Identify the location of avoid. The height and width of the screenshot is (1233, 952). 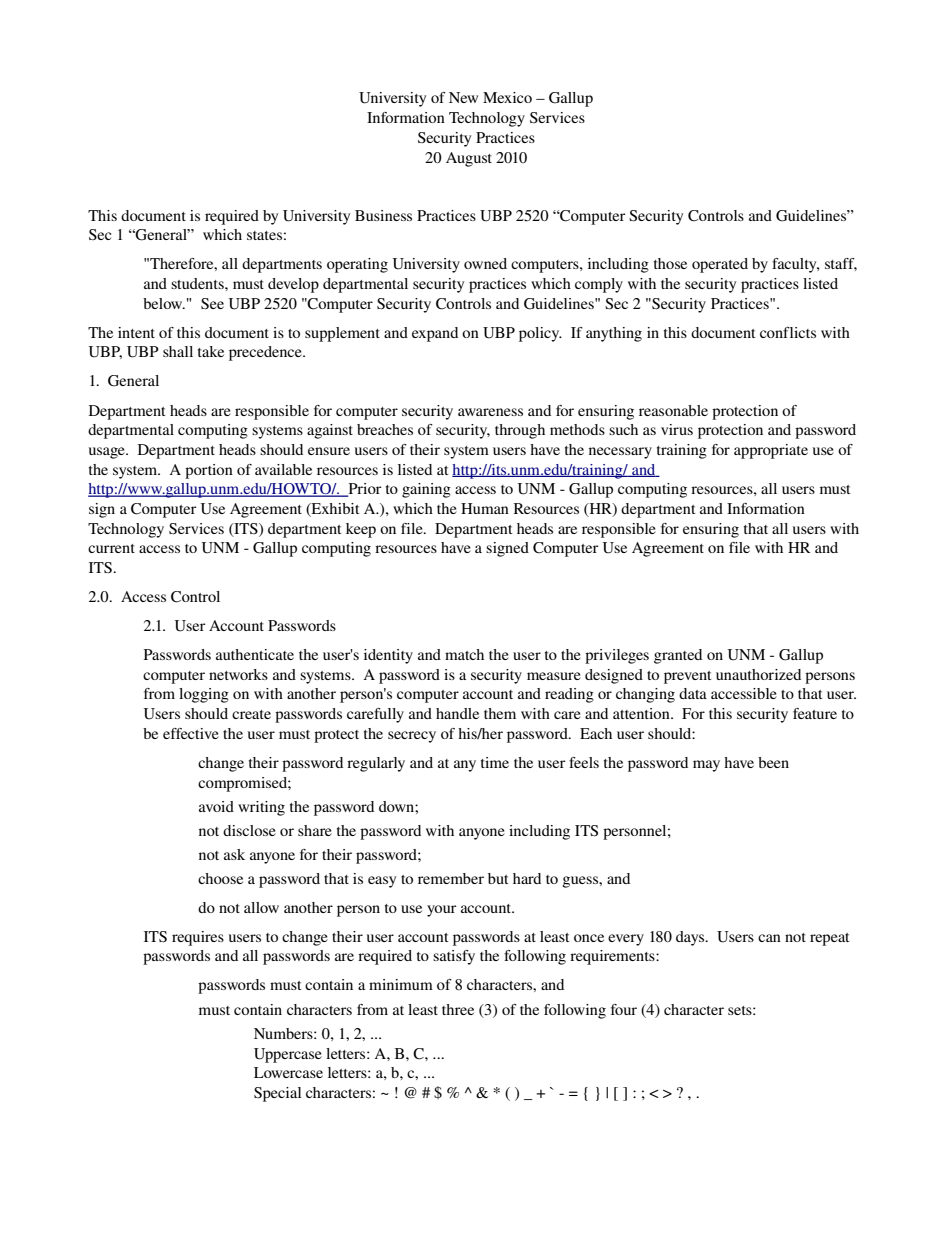
(216, 806).
